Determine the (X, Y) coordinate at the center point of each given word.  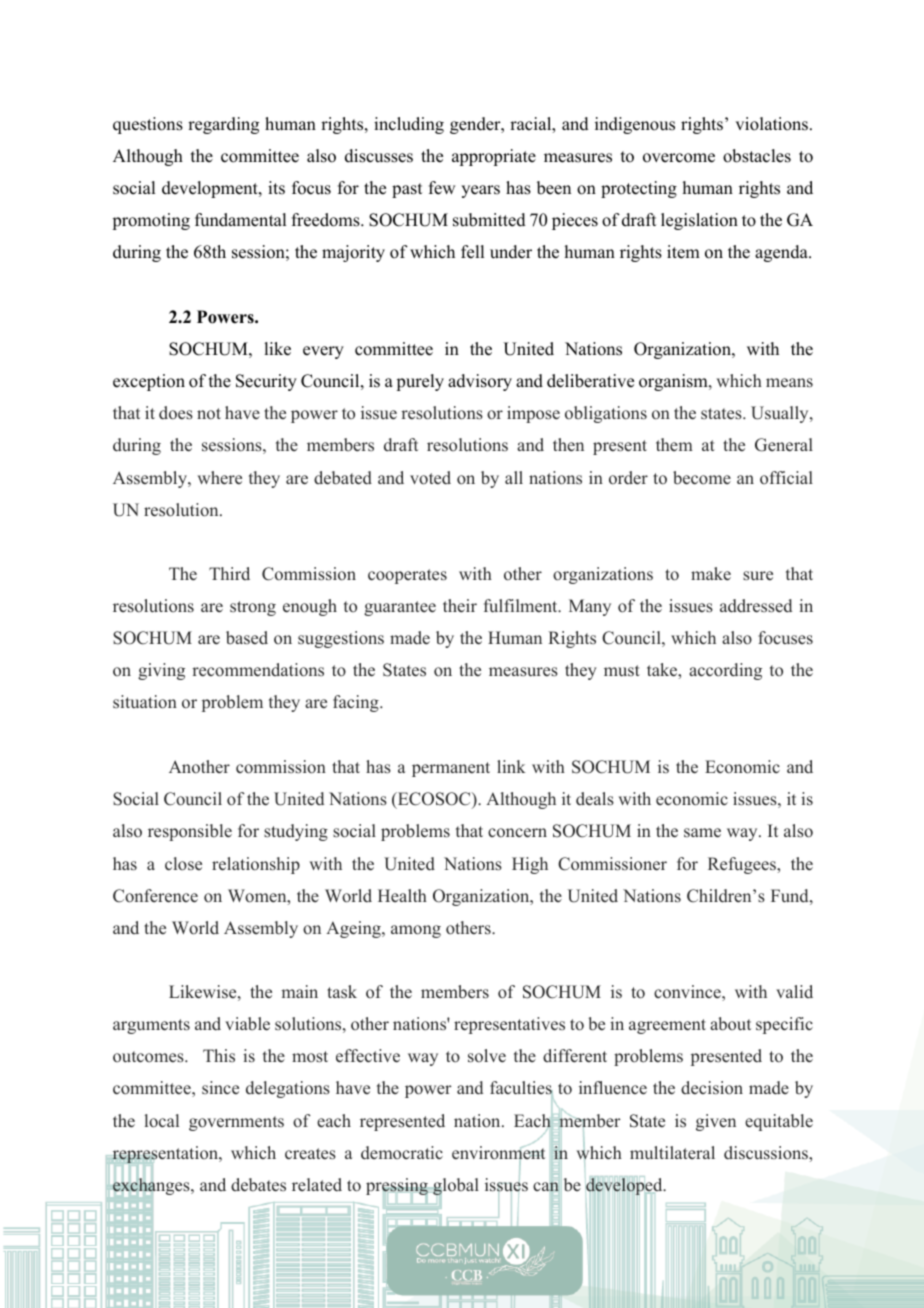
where (220, 478)
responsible (190, 832)
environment (498, 1153)
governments (236, 1123)
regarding (223, 125)
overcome (679, 158)
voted (430, 478)
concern (517, 833)
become (702, 478)
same (702, 833)
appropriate (494, 157)
